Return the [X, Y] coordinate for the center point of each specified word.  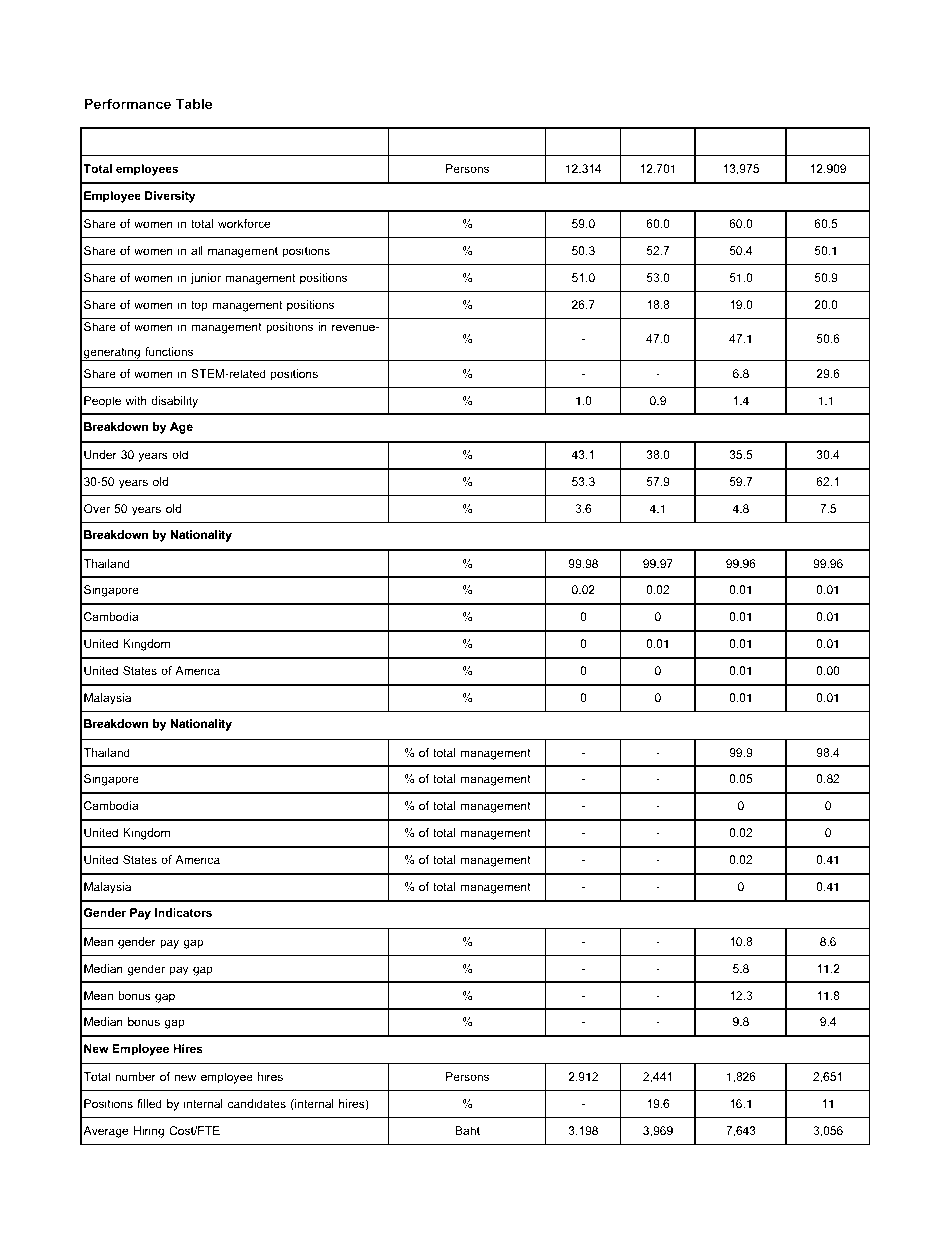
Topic [235, 141]
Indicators [183, 912]
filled [149, 1103]
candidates [257, 1103]
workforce [244, 223]
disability [174, 402]
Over [97, 508]
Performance [128, 103]
